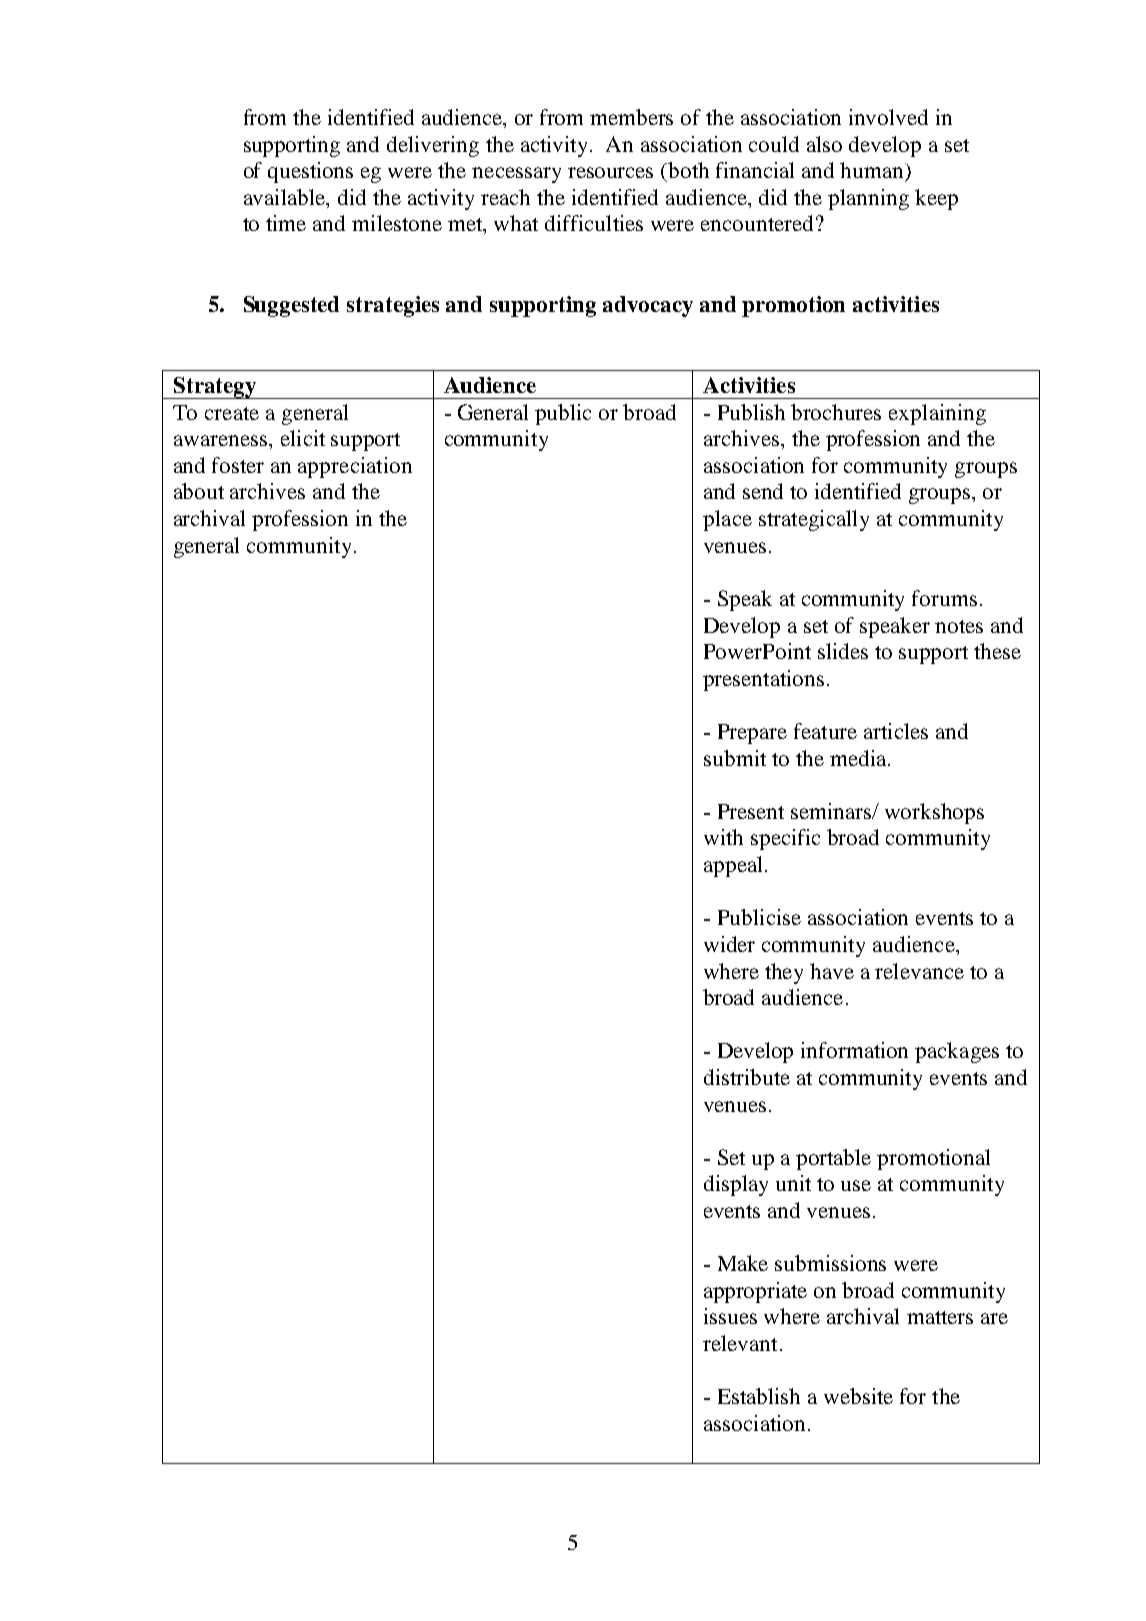  Describe the element at coordinates (199, 491) in the screenshot. I see `about` at that location.
